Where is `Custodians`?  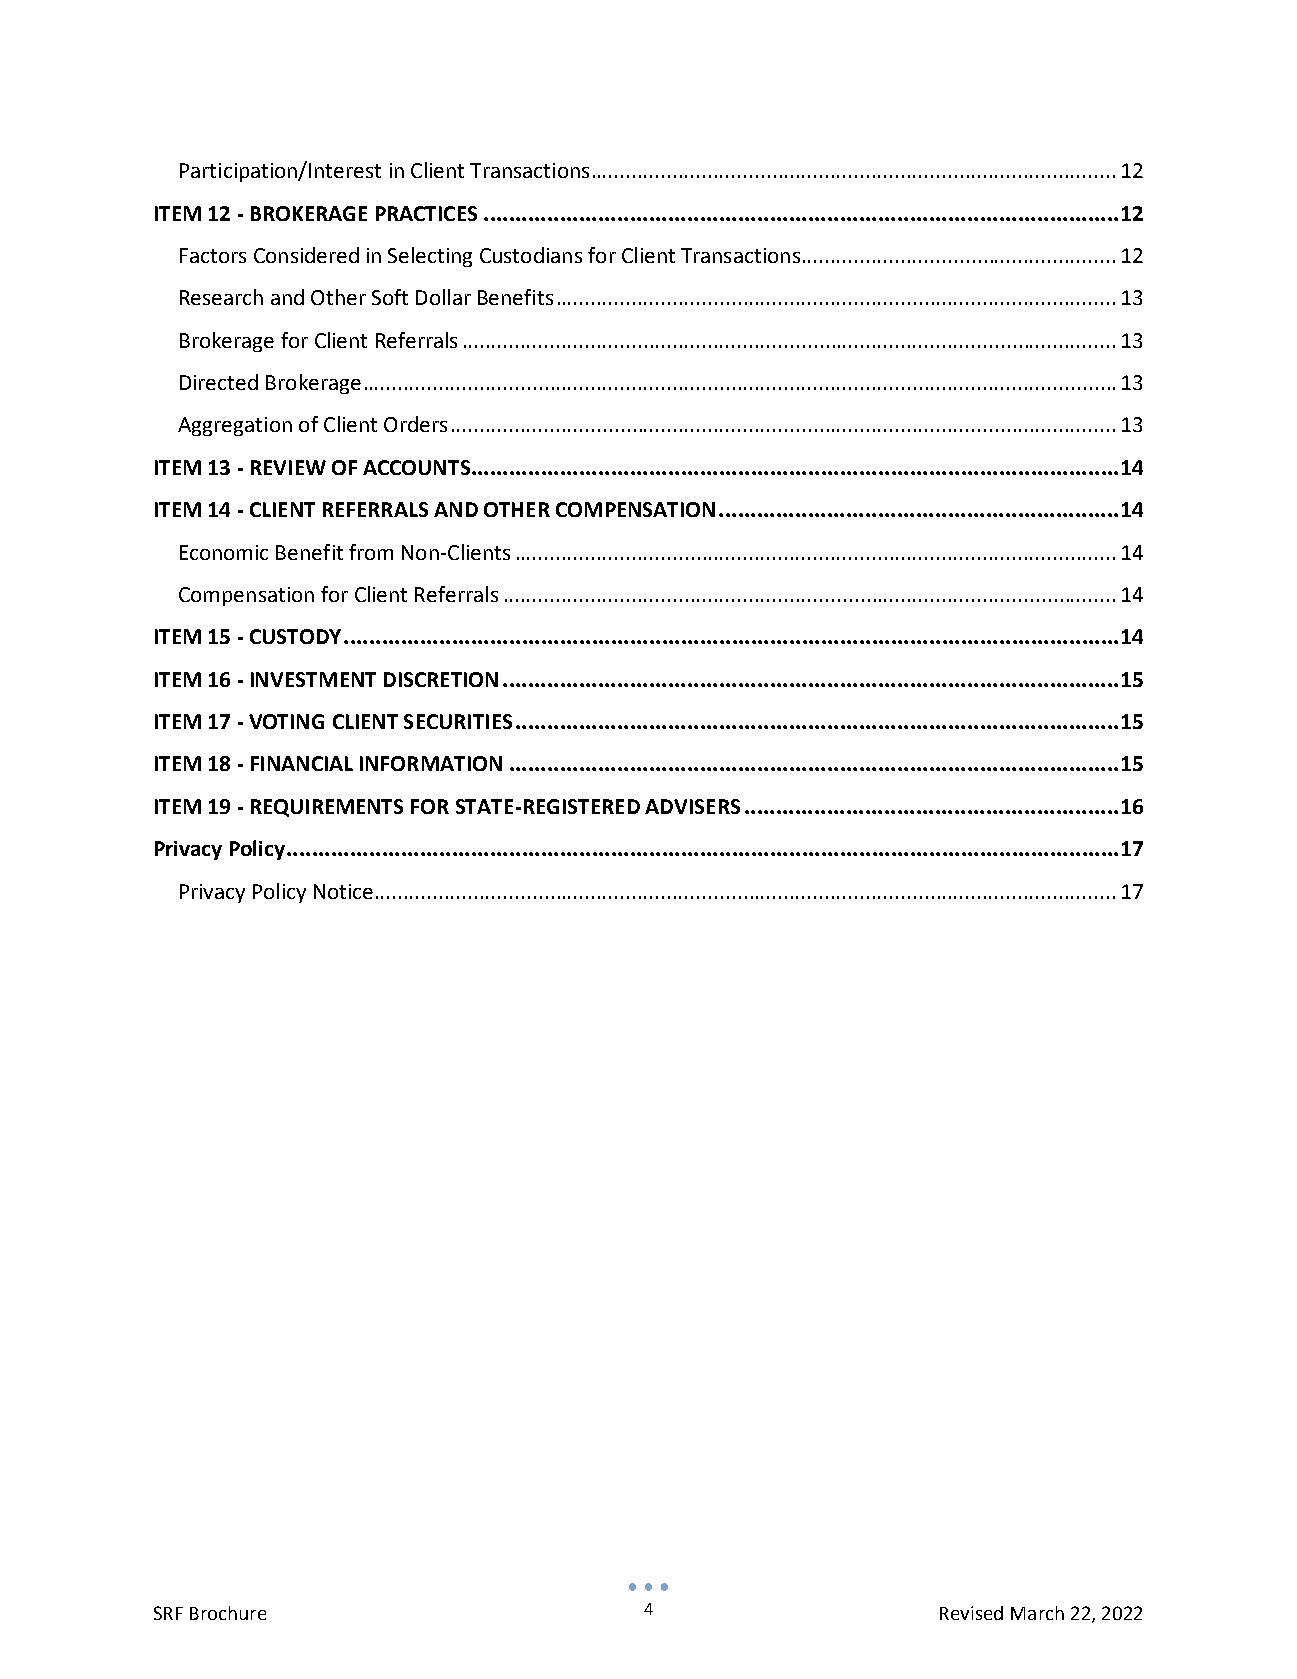
Custodians is located at coordinates (531, 255).
